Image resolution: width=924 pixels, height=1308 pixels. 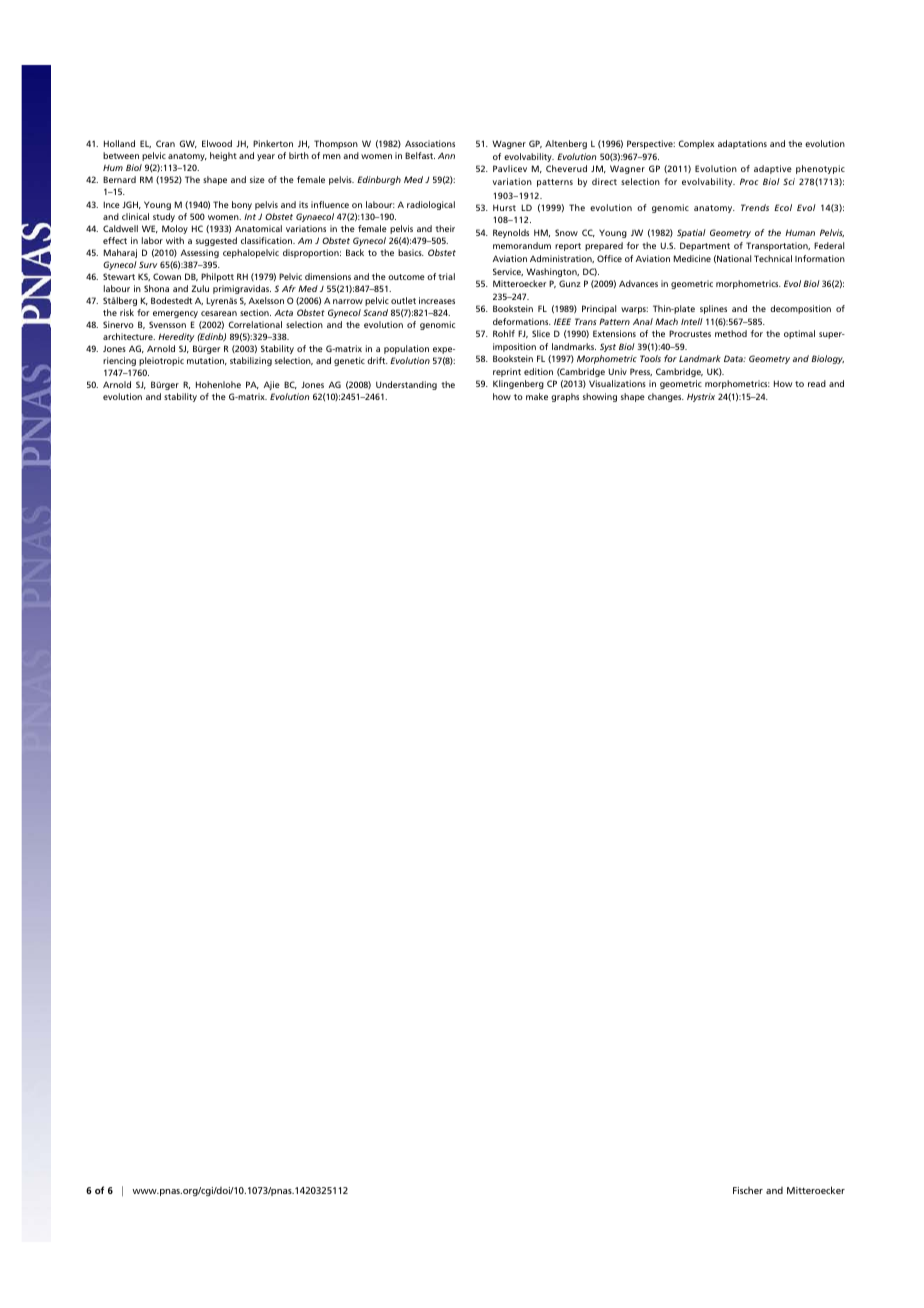 What do you see at coordinates (537, 396) in the image?
I see `make` at bounding box center [537, 396].
